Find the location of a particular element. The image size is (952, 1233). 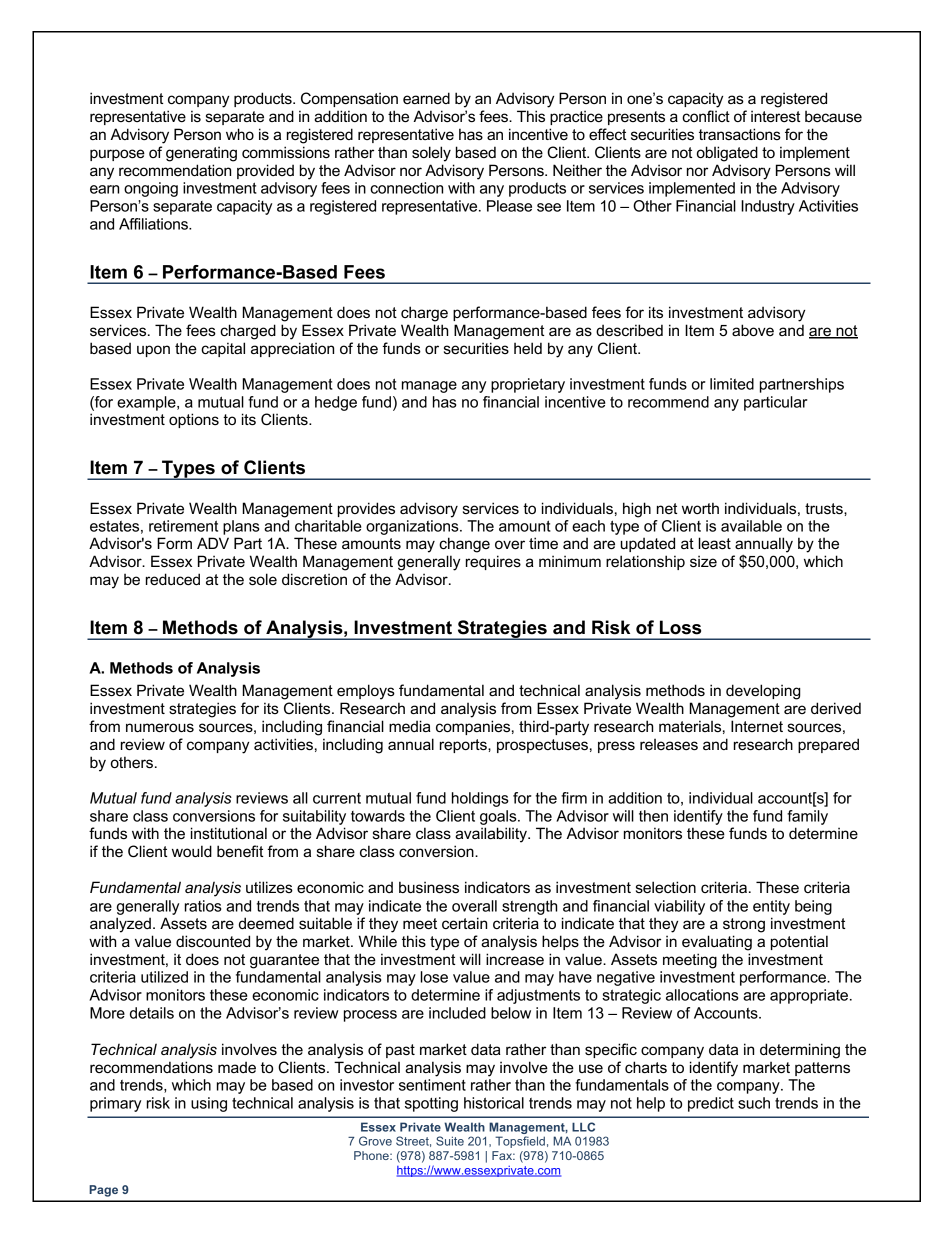

connection is located at coordinates (406, 188).
